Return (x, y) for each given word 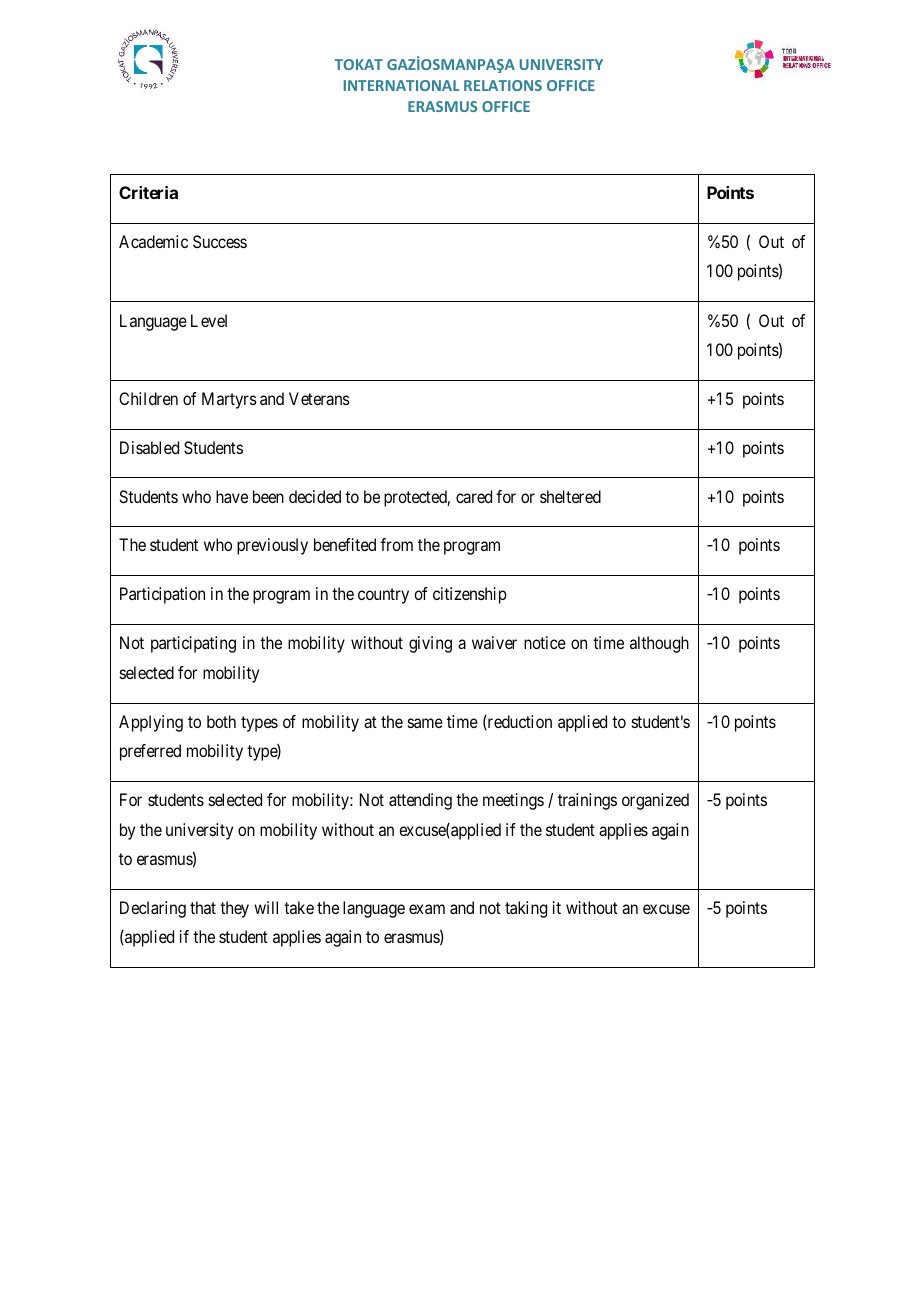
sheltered (570, 496)
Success (220, 241)
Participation (162, 595)
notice (545, 642)
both (221, 721)
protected (417, 498)
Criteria (148, 192)
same (425, 723)
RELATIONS (503, 85)
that (203, 907)
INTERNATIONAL (401, 85)
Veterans (319, 398)
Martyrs (229, 400)
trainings (587, 801)
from (396, 544)
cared (474, 496)
